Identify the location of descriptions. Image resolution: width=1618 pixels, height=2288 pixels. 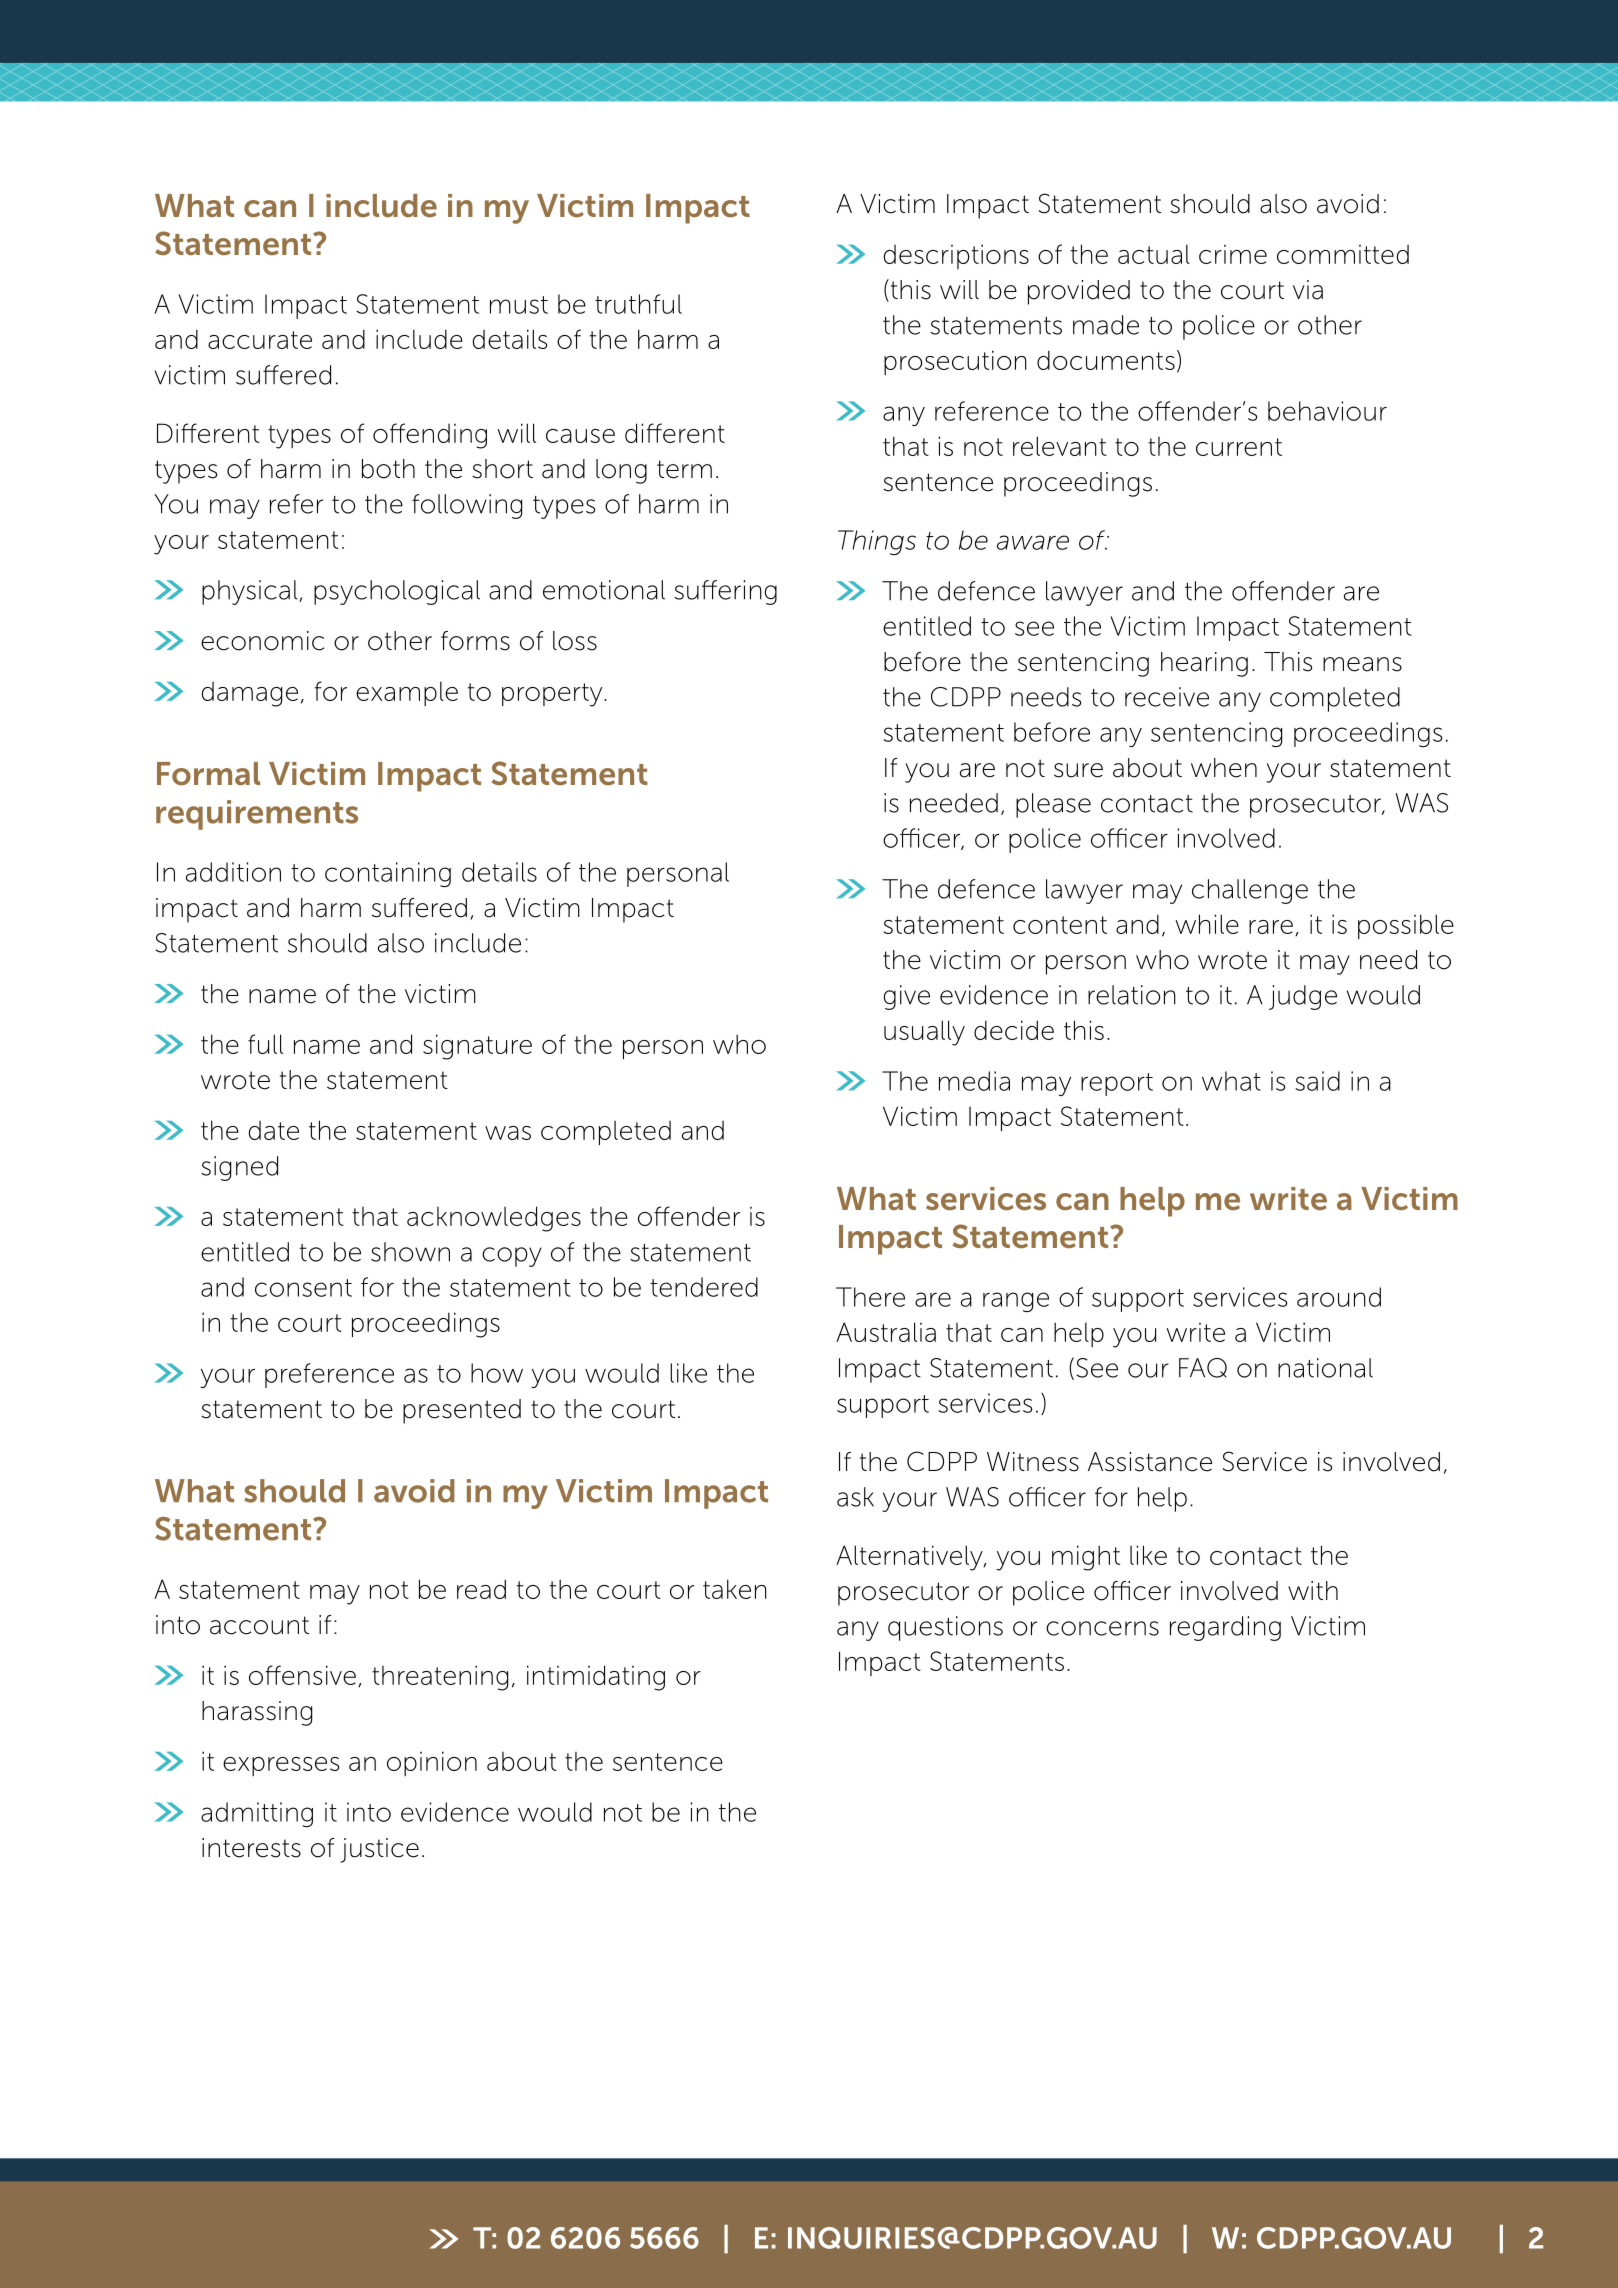
(956, 256).
